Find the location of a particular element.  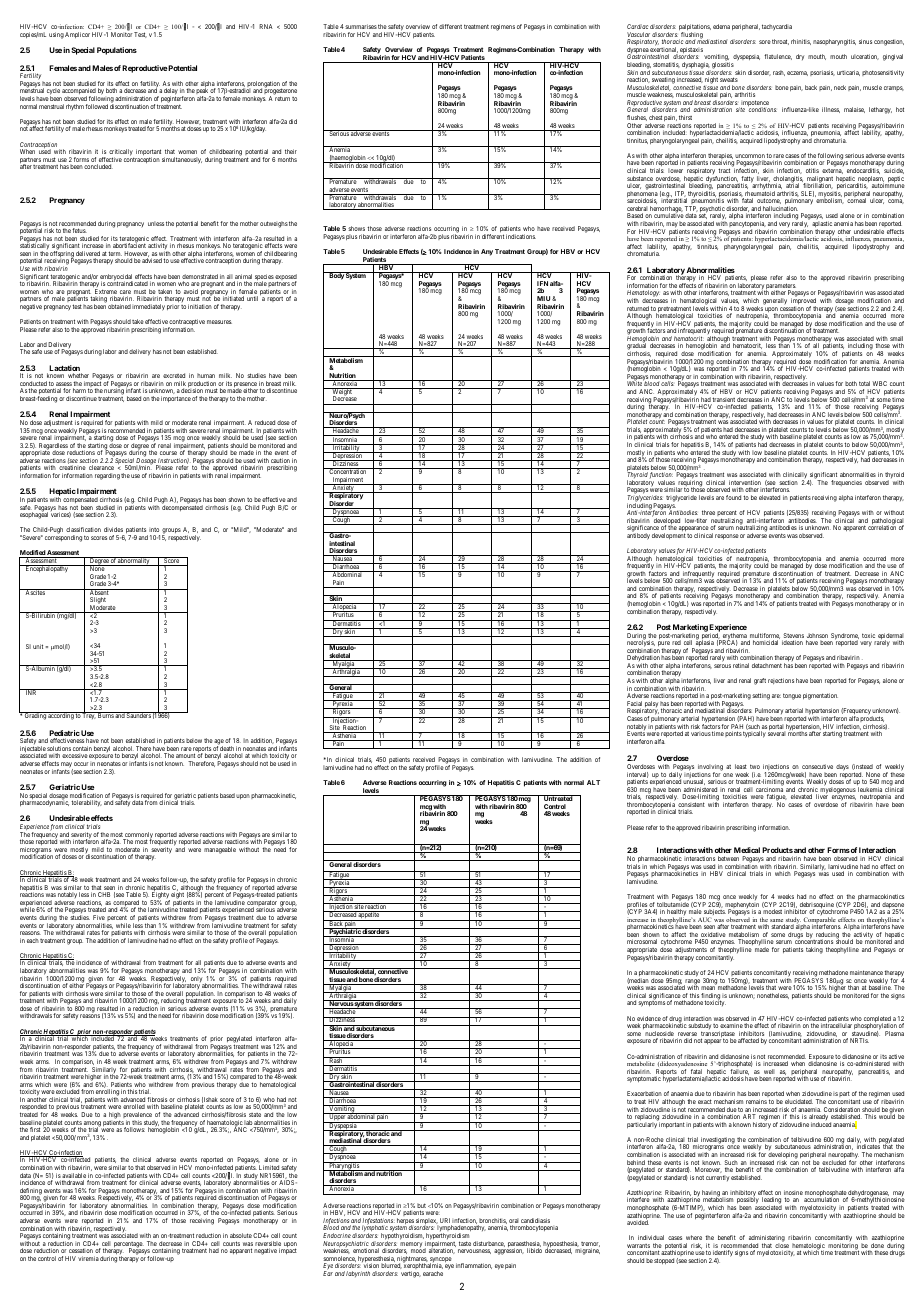

inflammation is located at coordinates (474, 1266).
